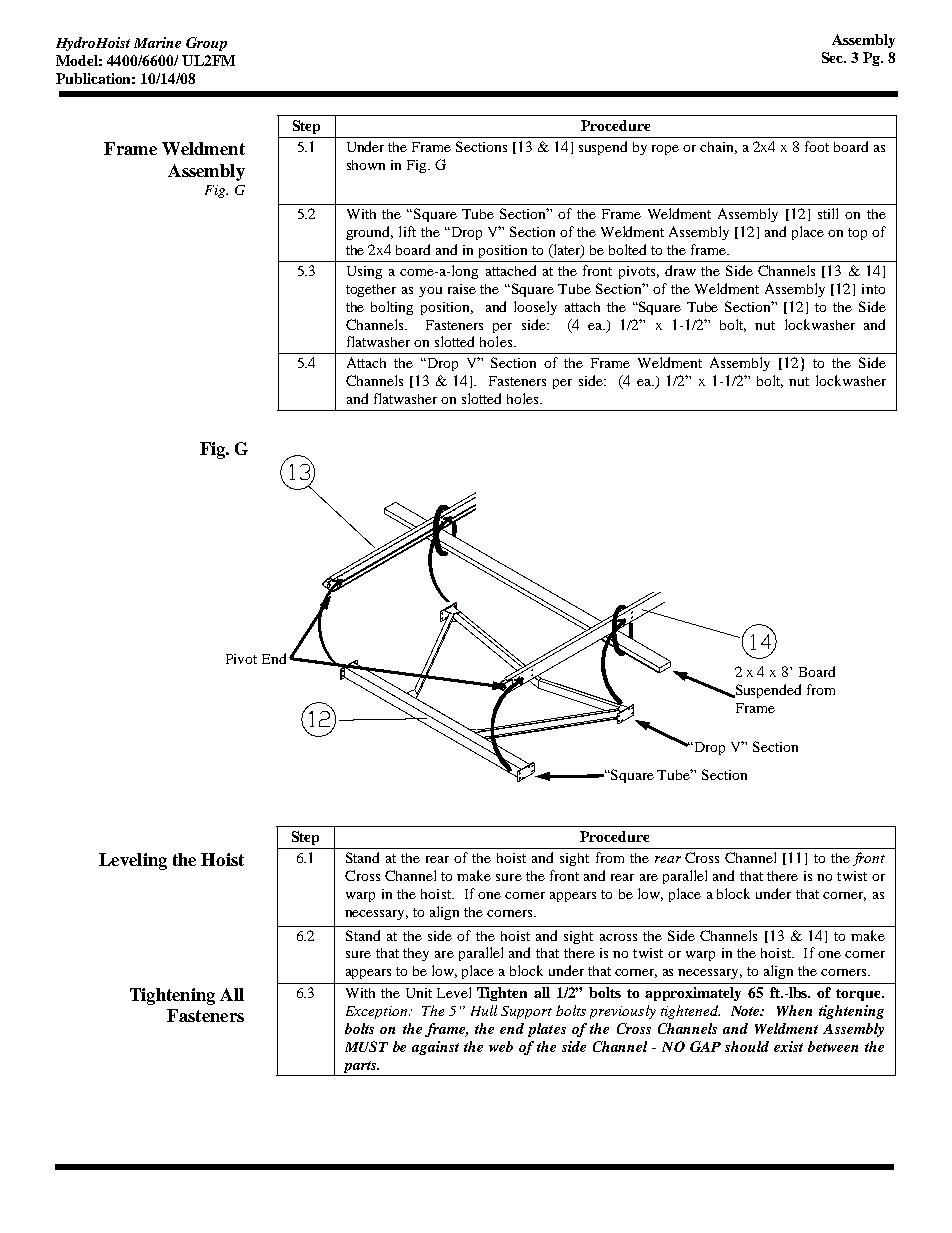  Describe the element at coordinates (206, 44) in the image. I see `Group` at that location.
